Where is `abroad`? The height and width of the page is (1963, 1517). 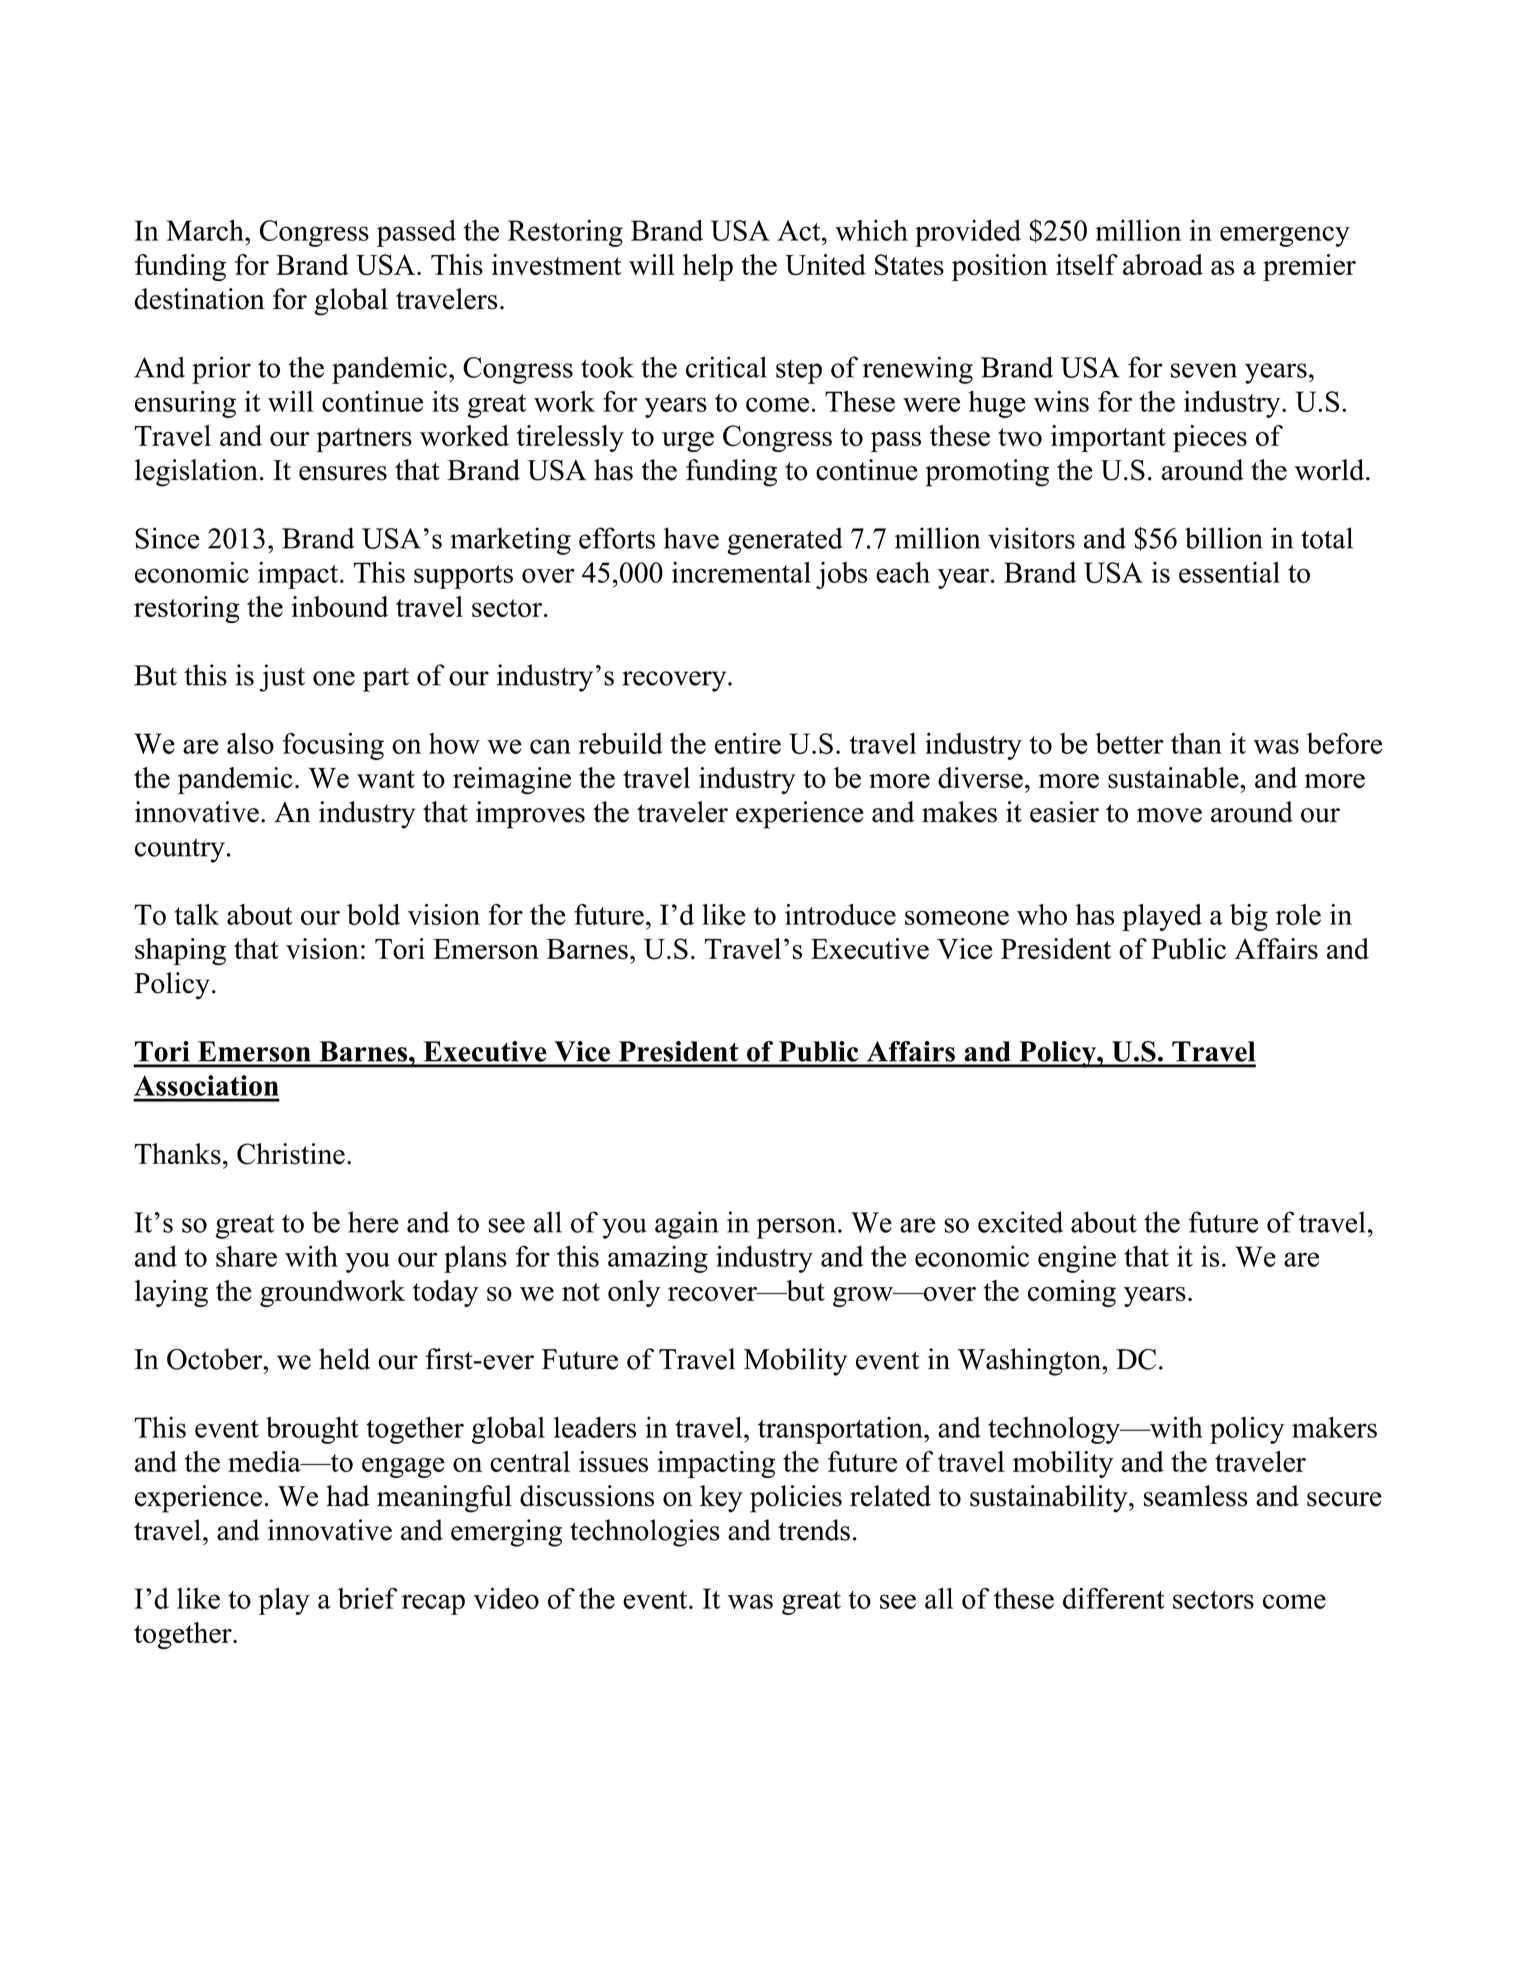 abroad is located at coordinates (1163, 264).
